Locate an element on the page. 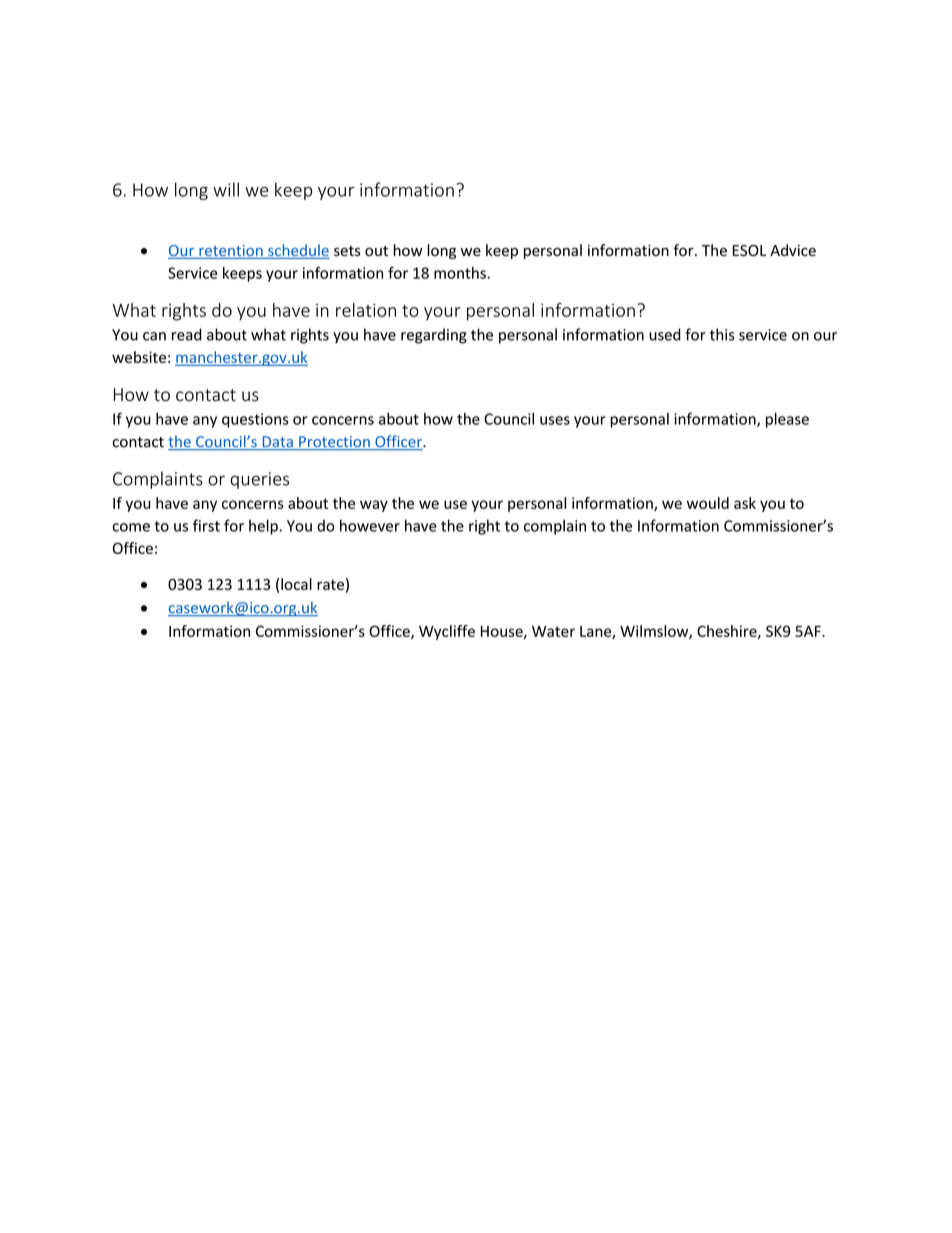  regarding is located at coordinates (434, 336).
